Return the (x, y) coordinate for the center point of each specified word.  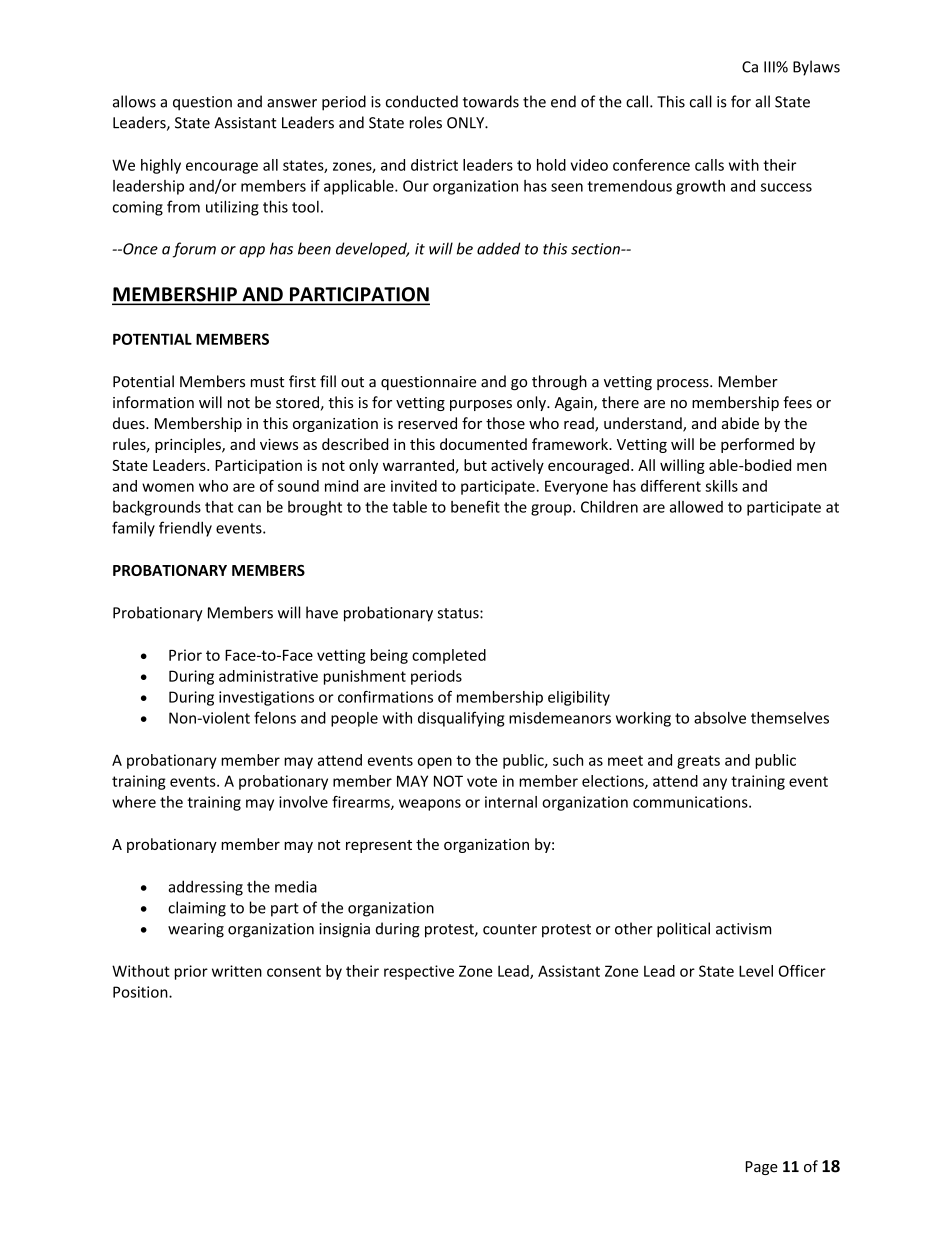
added (498, 248)
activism (743, 929)
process (684, 384)
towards (491, 101)
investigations (266, 698)
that (219, 507)
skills (721, 486)
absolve (720, 718)
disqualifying (461, 719)
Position (141, 992)
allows (134, 101)
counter (510, 929)
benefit (475, 506)
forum (194, 250)
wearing (196, 930)
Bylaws (816, 68)
